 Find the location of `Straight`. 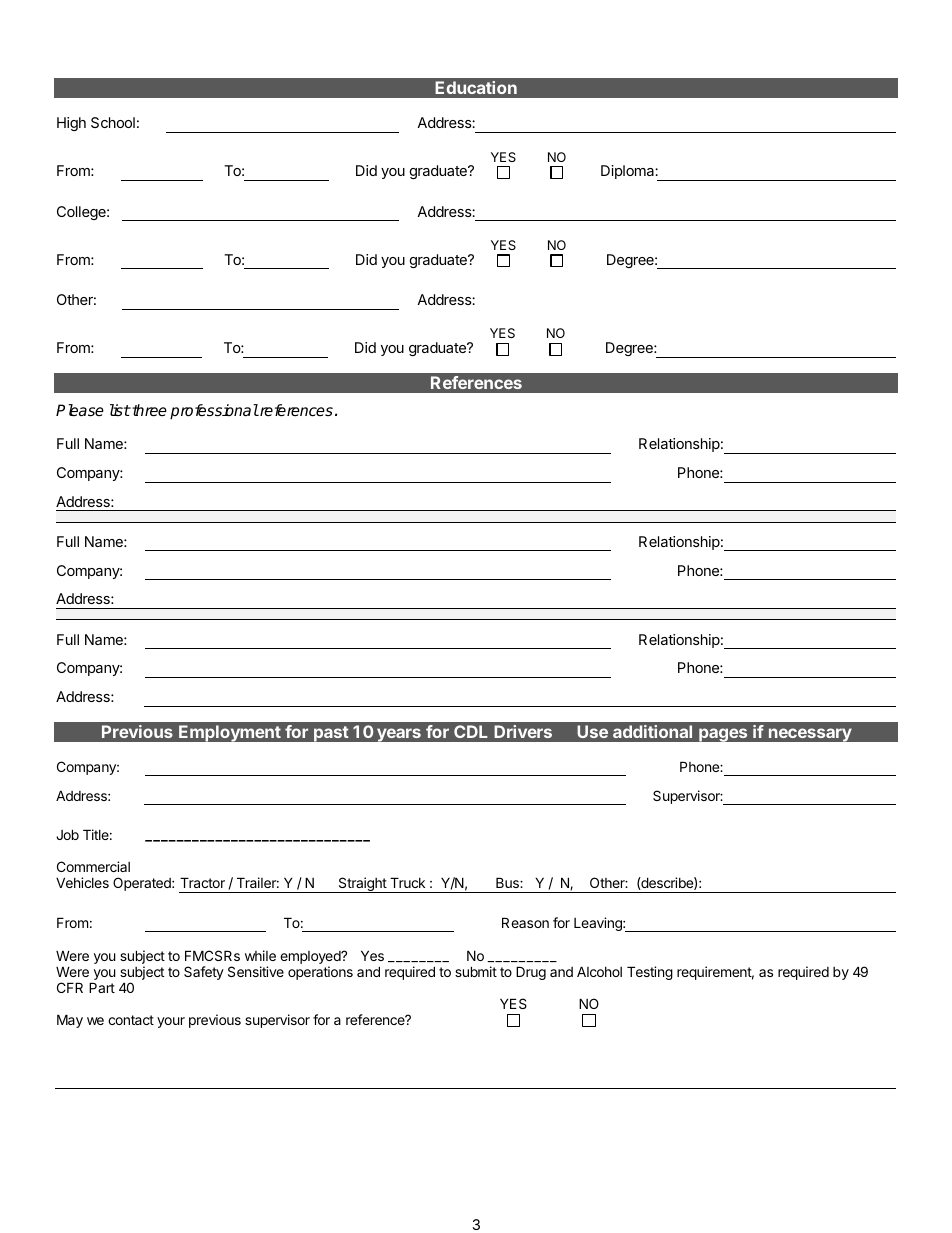

Straight is located at coordinates (362, 885).
